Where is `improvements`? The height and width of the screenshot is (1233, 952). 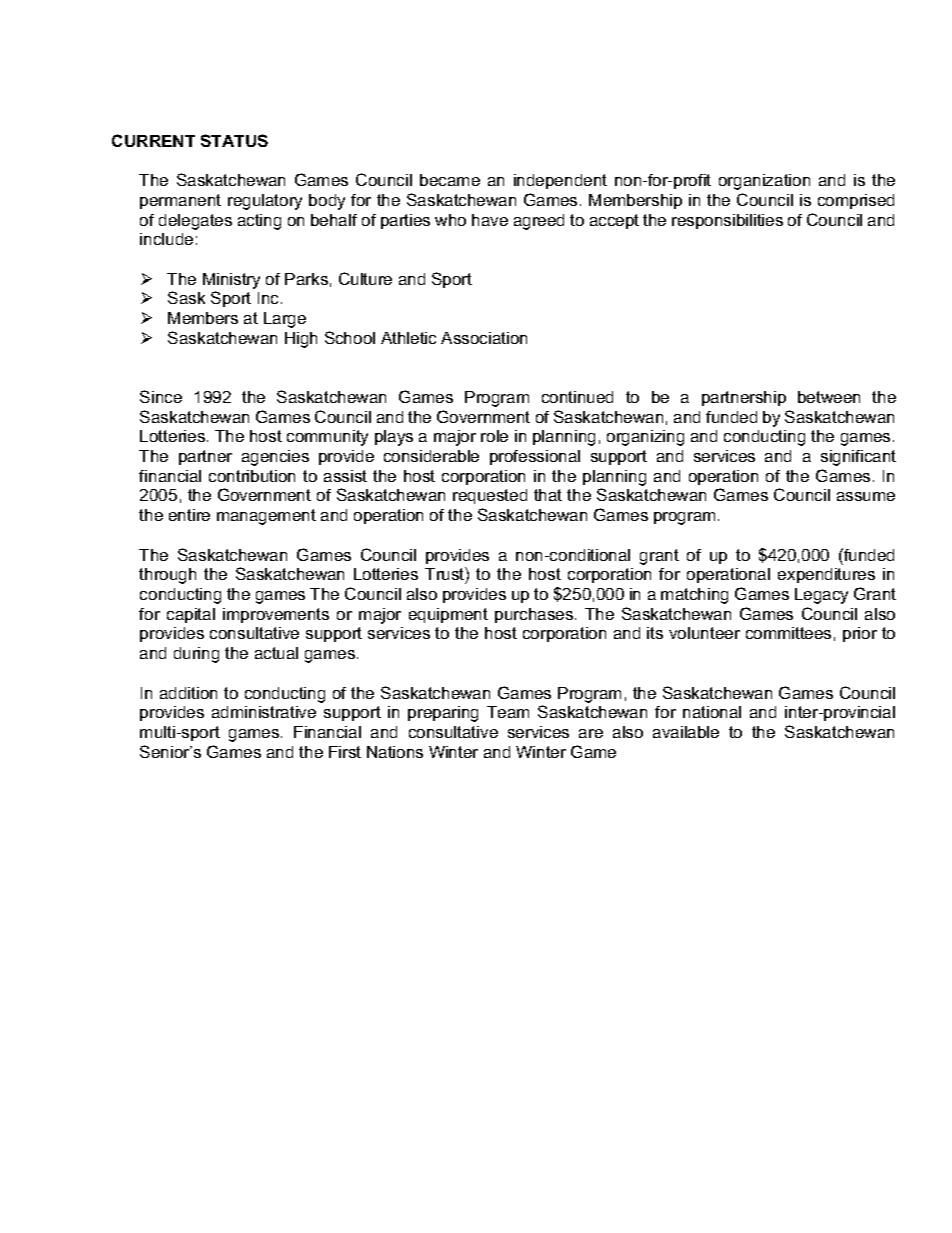 improvements is located at coordinates (276, 615).
